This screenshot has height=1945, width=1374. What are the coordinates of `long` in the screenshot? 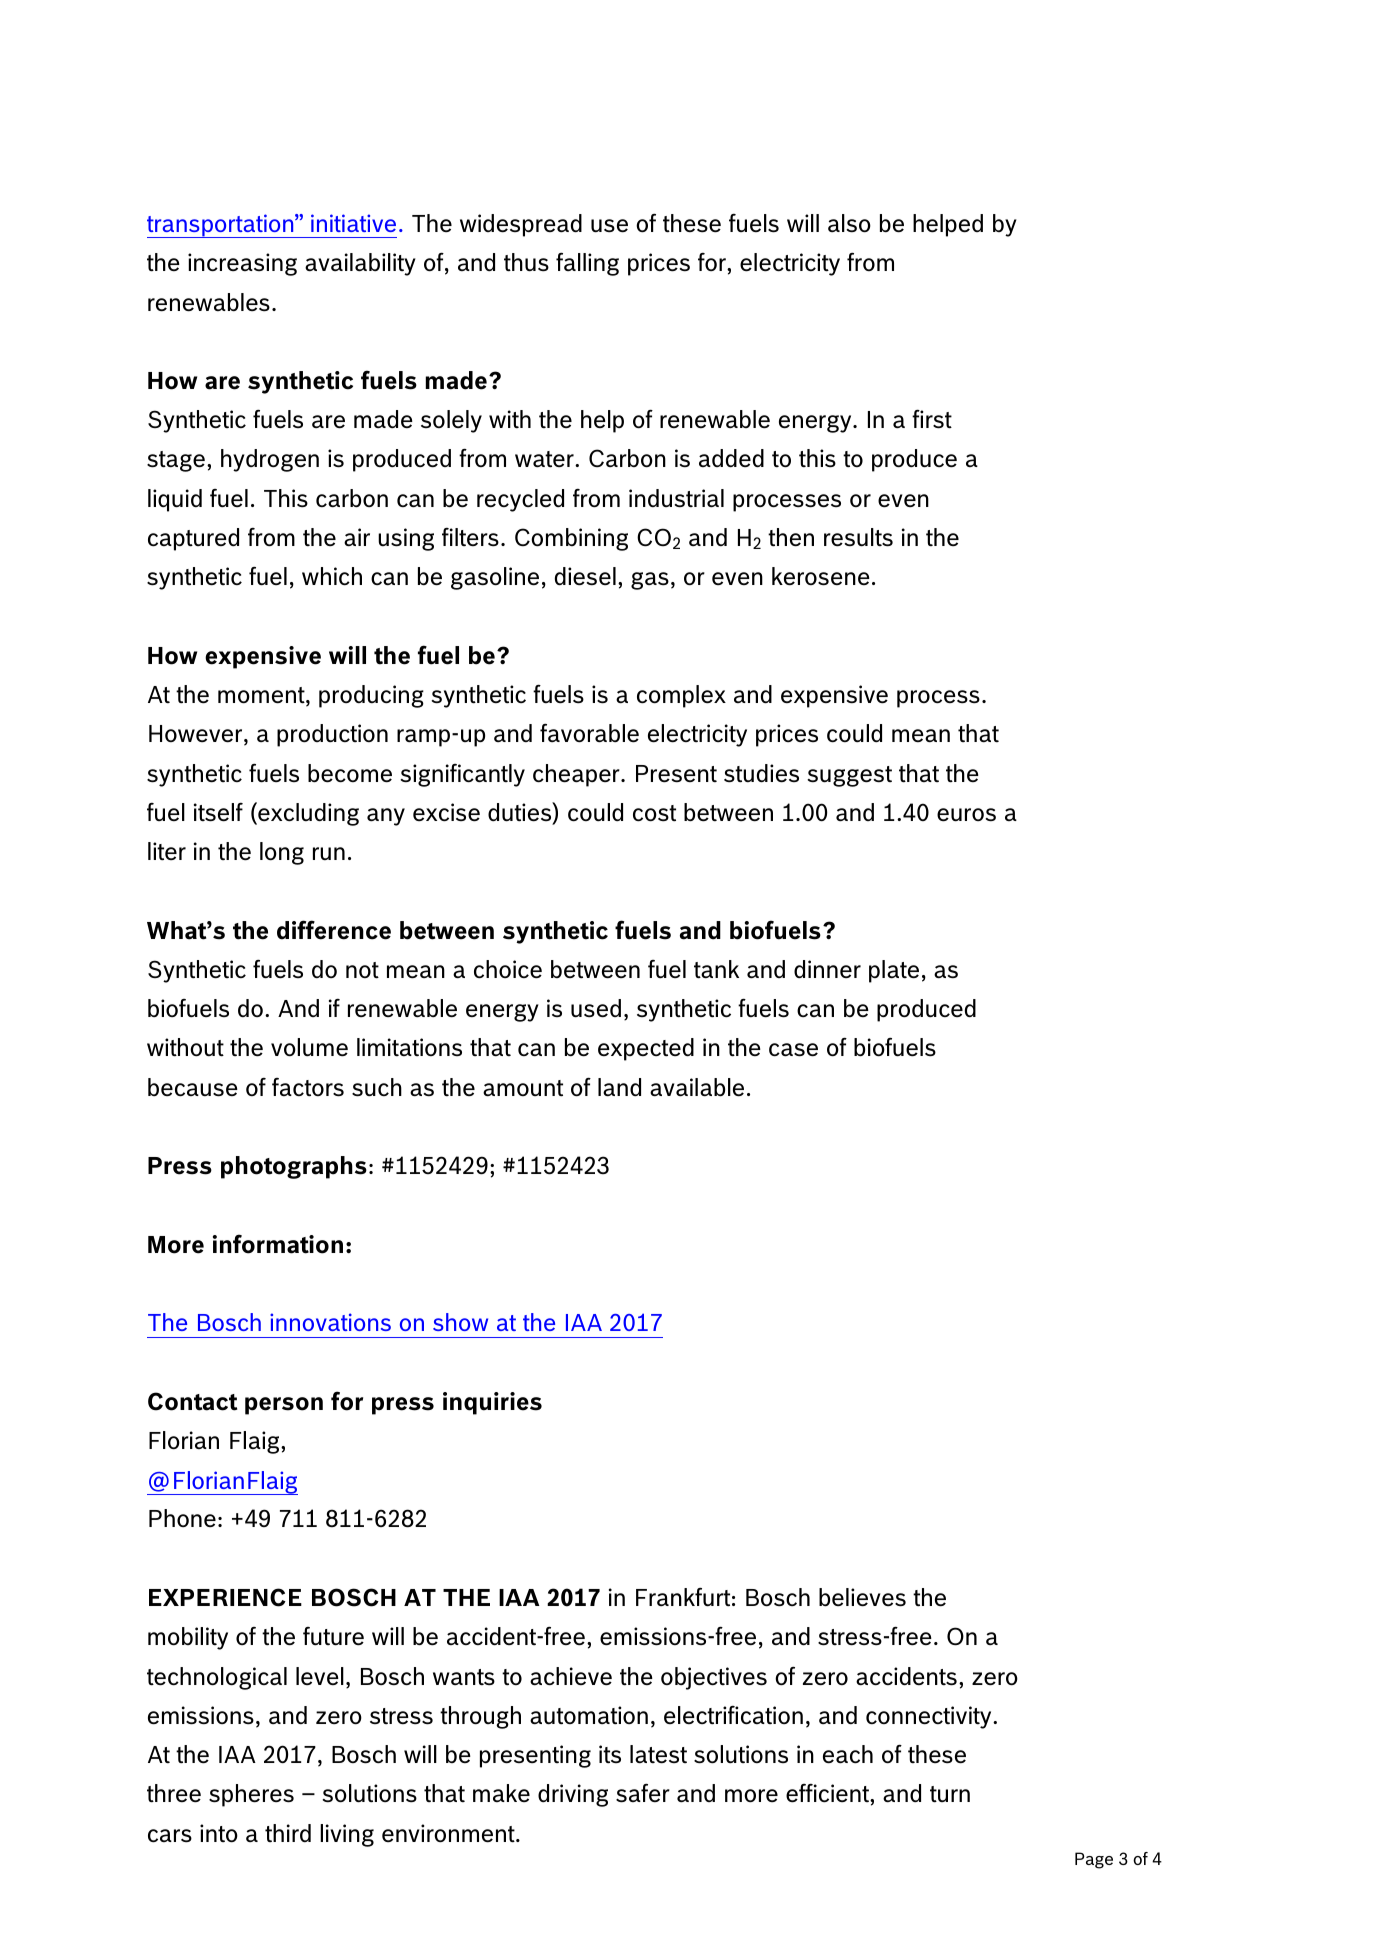 It's located at (282, 853).
